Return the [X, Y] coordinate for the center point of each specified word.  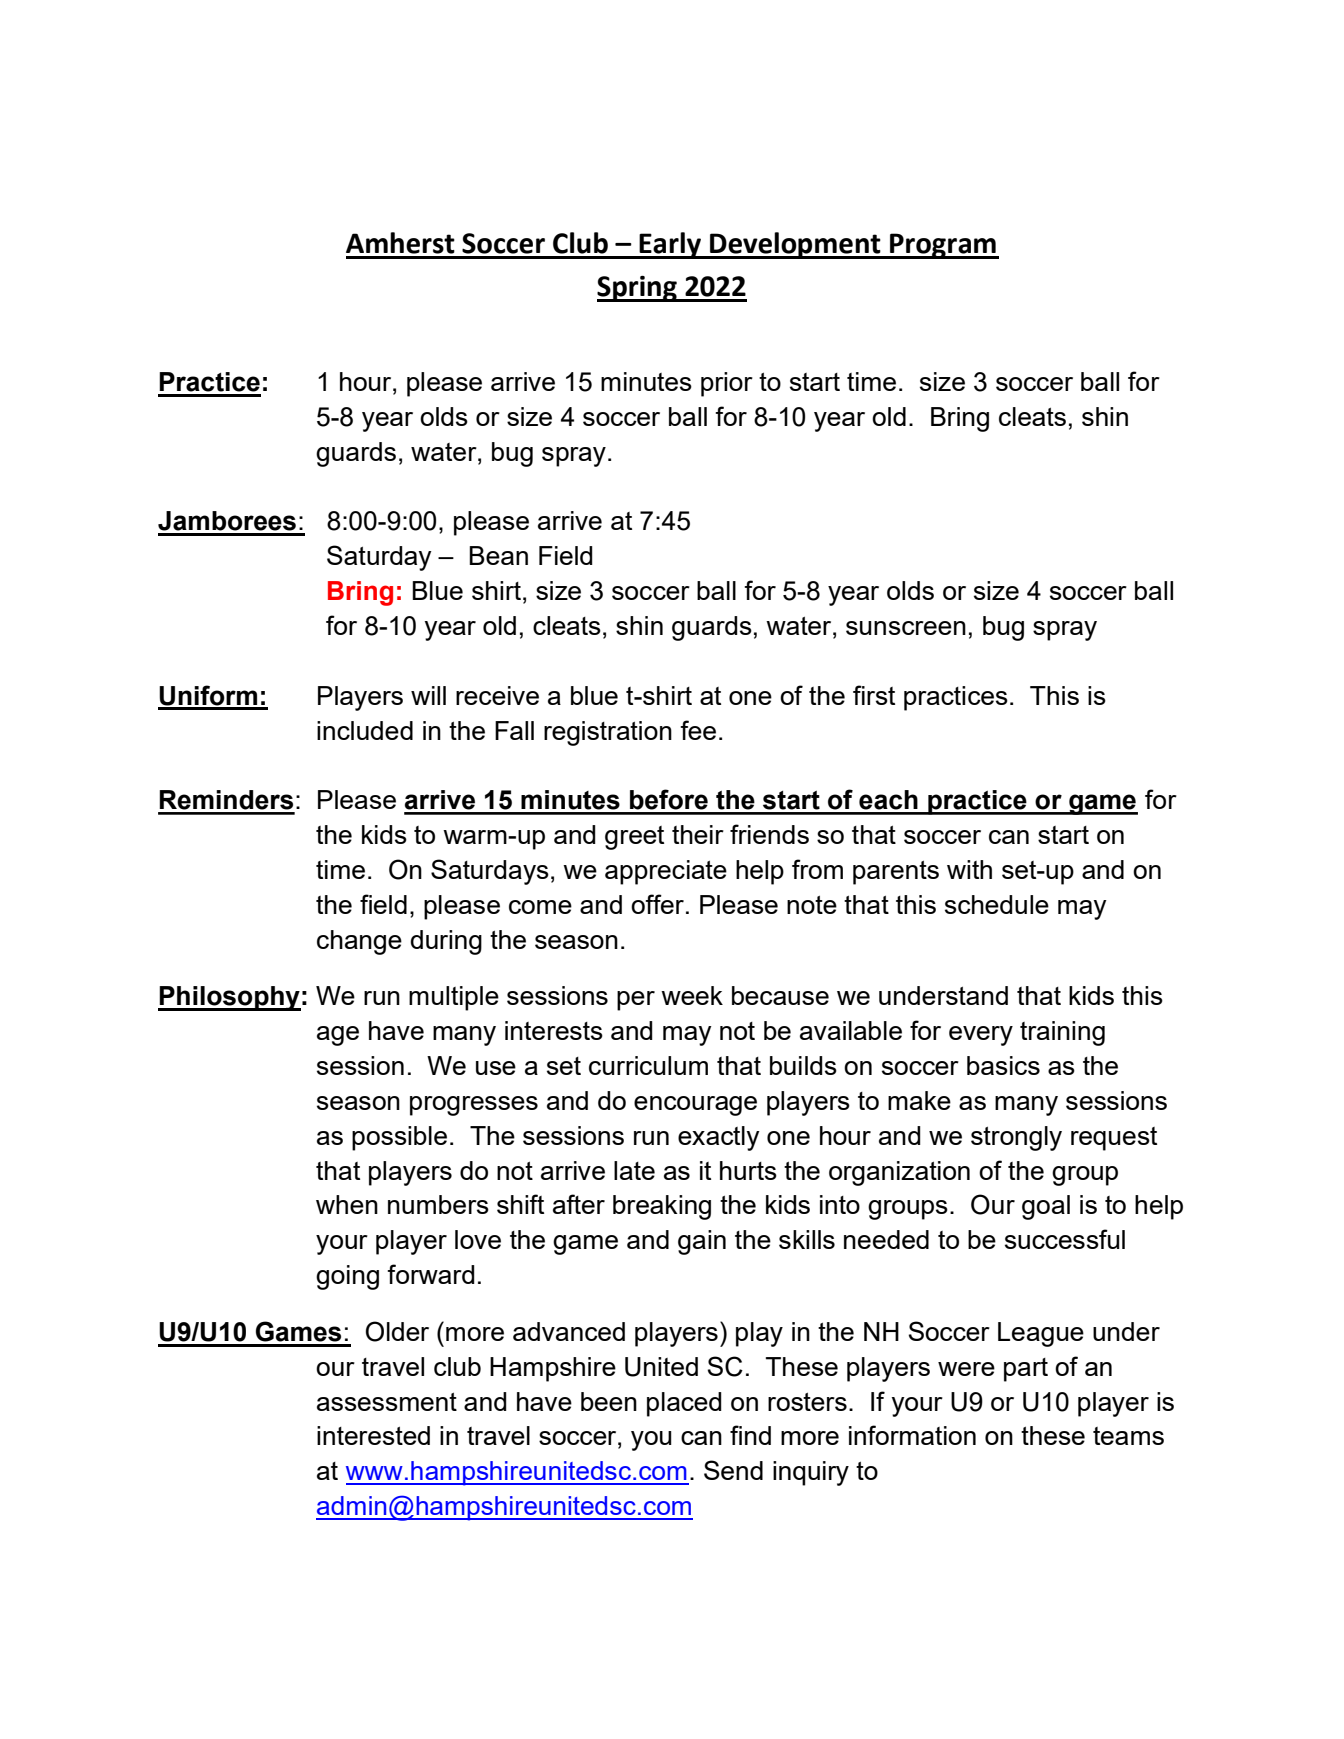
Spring [638, 289]
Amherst [400, 243]
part [1026, 1370]
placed [684, 1404]
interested [373, 1435]
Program [943, 246]
